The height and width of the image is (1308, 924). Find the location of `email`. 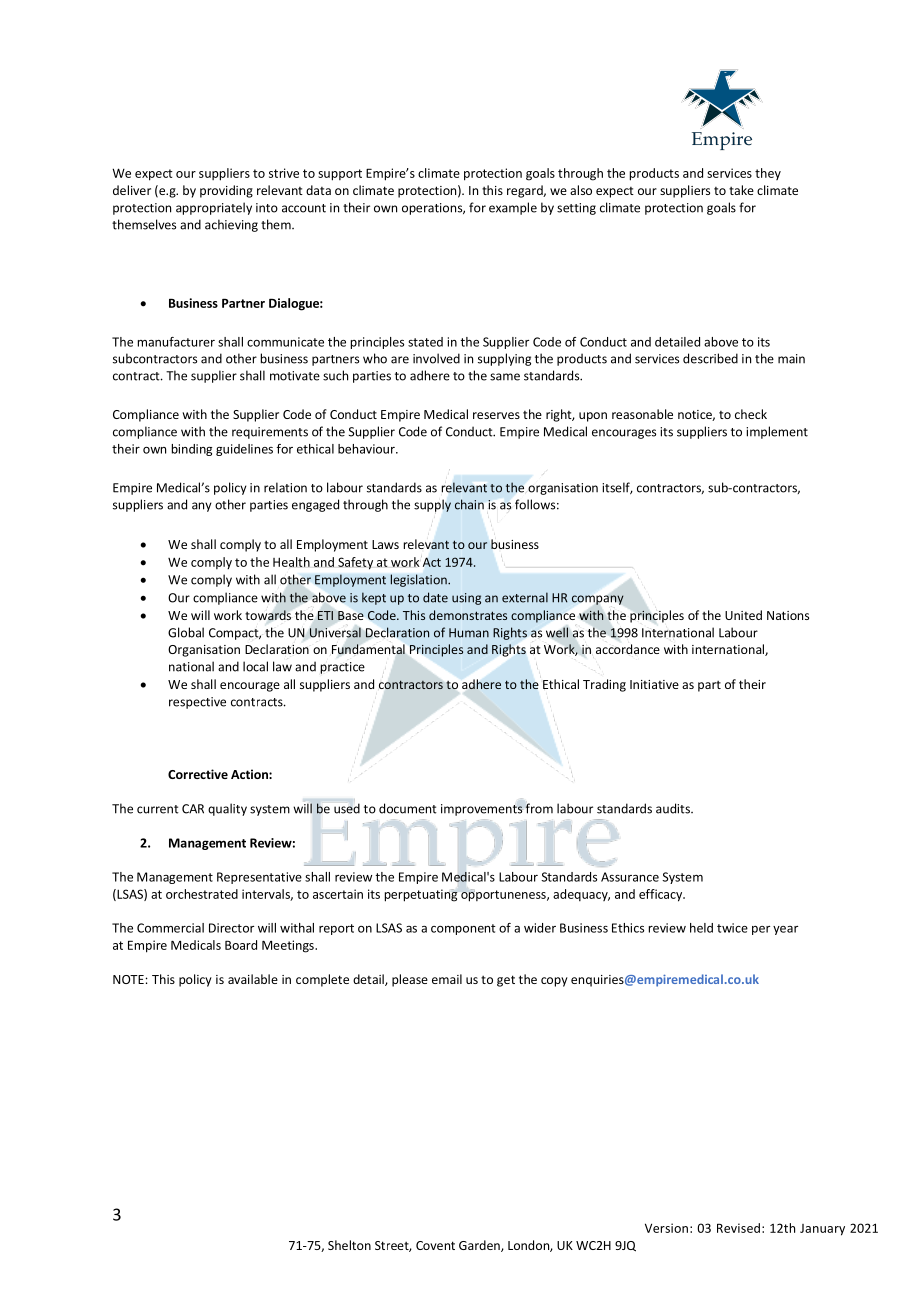

email is located at coordinates (447, 979).
